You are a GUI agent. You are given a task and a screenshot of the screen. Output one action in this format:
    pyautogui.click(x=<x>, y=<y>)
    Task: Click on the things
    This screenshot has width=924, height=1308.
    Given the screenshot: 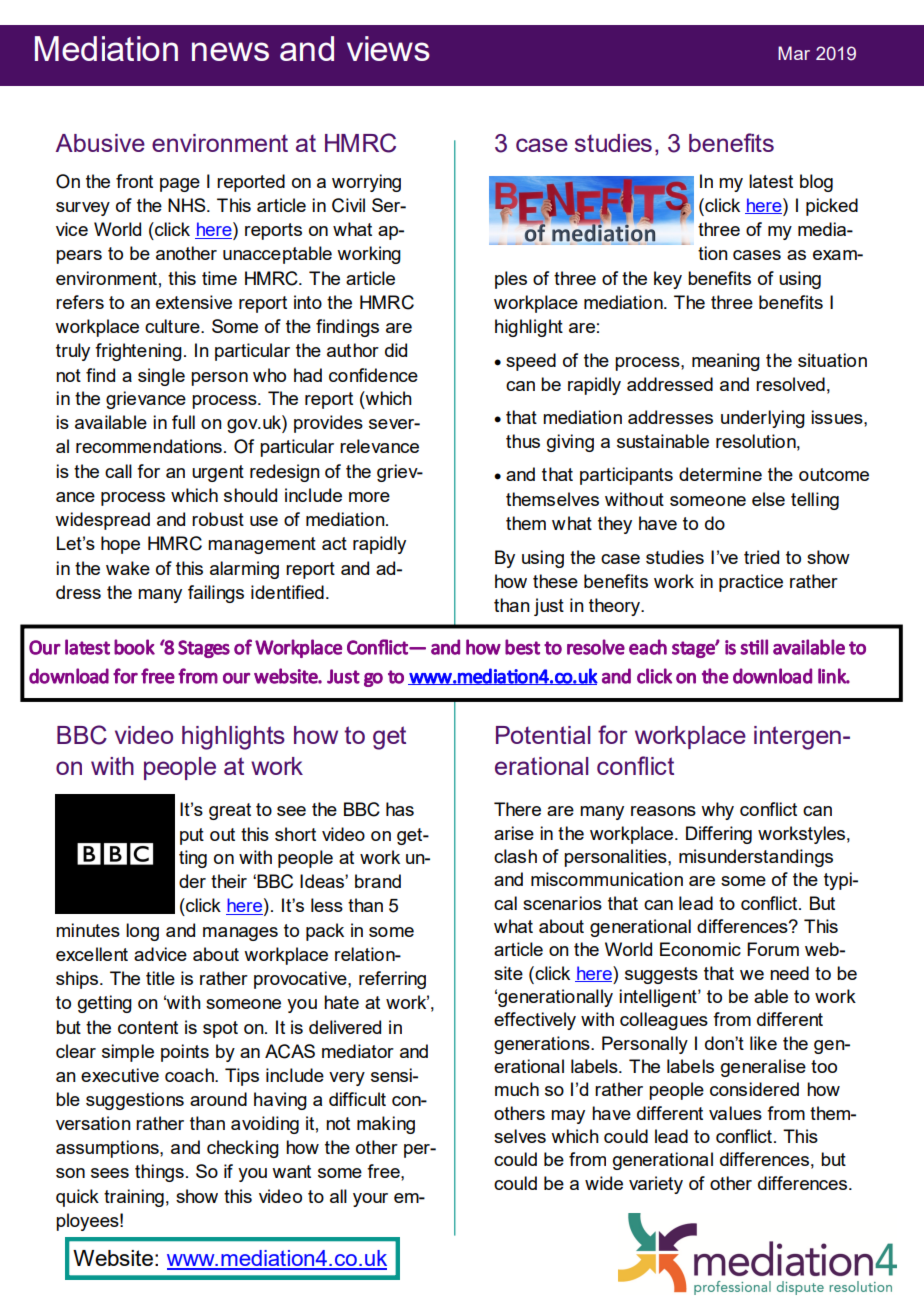 What is the action you would take?
    pyautogui.click(x=159, y=1173)
